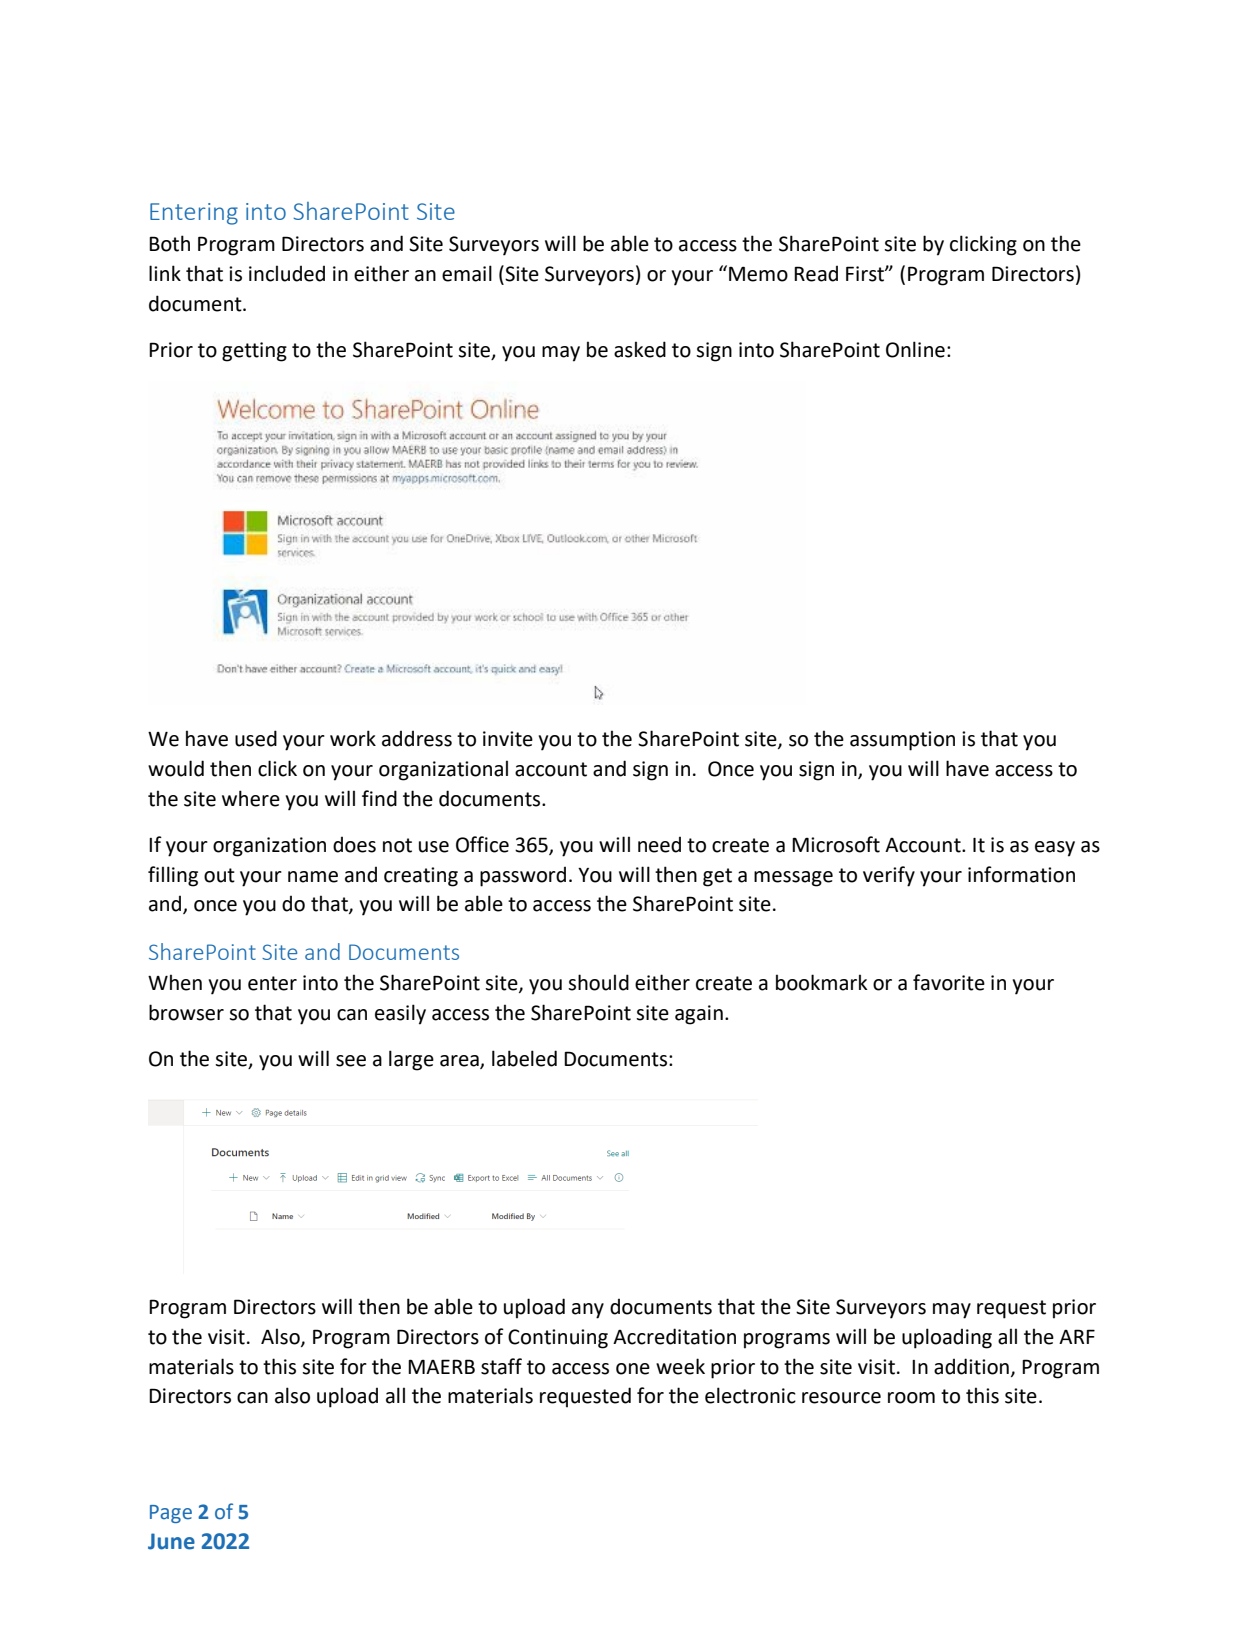 The image size is (1259, 1629). Describe the element at coordinates (256, 738) in the page. I see `used` at that location.
